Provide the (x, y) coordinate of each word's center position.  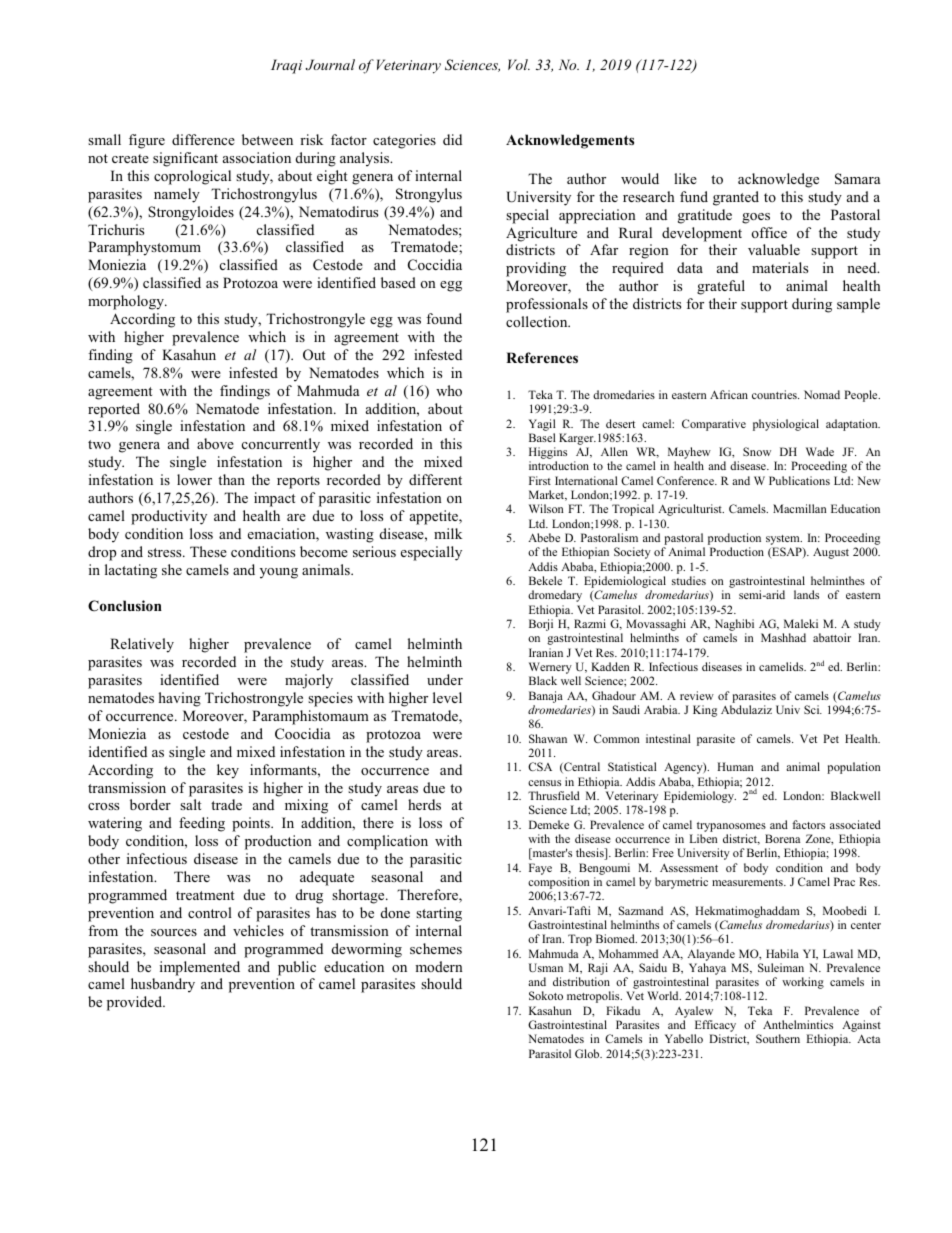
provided (136, 1003)
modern (439, 966)
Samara (857, 179)
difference (203, 139)
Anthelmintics (798, 1024)
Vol (519, 64)
